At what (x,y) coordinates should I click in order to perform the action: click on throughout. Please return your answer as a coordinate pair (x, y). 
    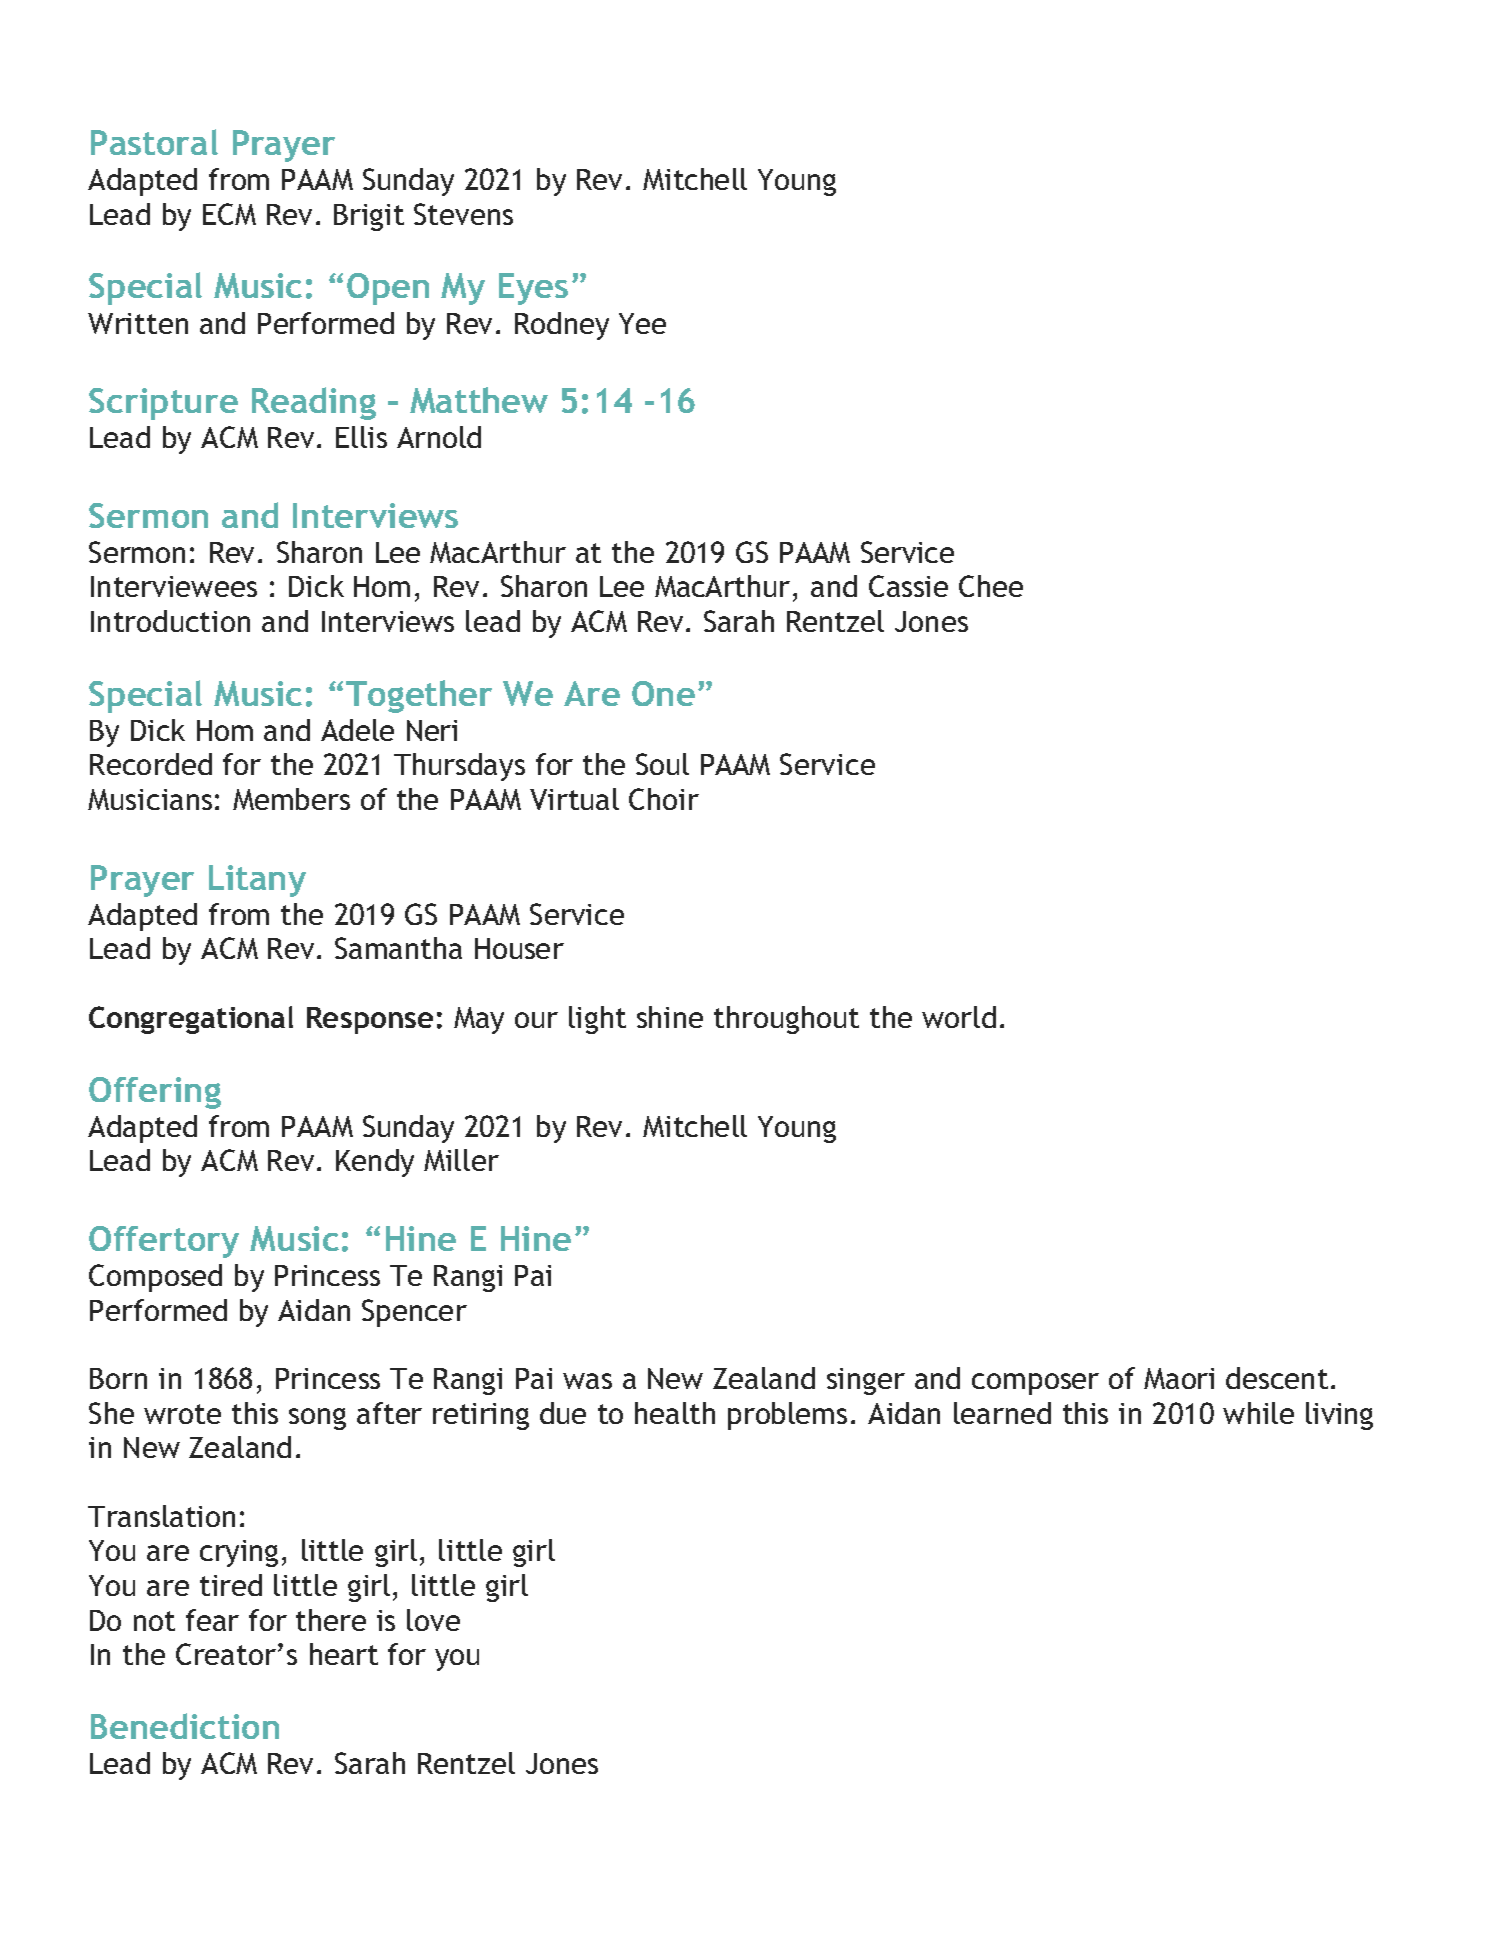
    Looking at the image, I should click on (786, 1020).
